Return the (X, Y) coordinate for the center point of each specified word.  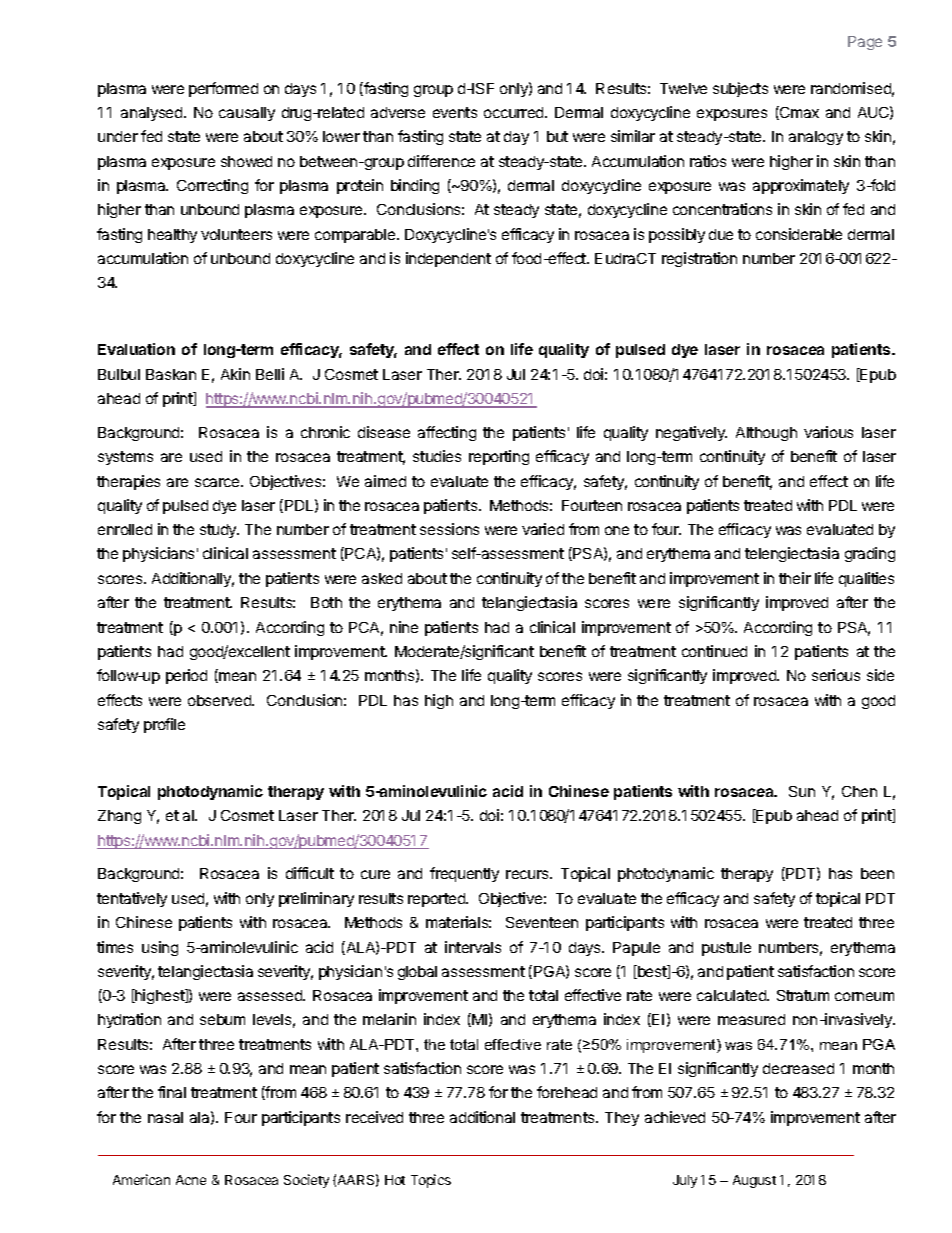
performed (223, 89)
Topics (431, 1181)
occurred (515, 112)
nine (404, 627)
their (795, 578)
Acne (191, 1180)
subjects (740, 89)
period (186, 676)
